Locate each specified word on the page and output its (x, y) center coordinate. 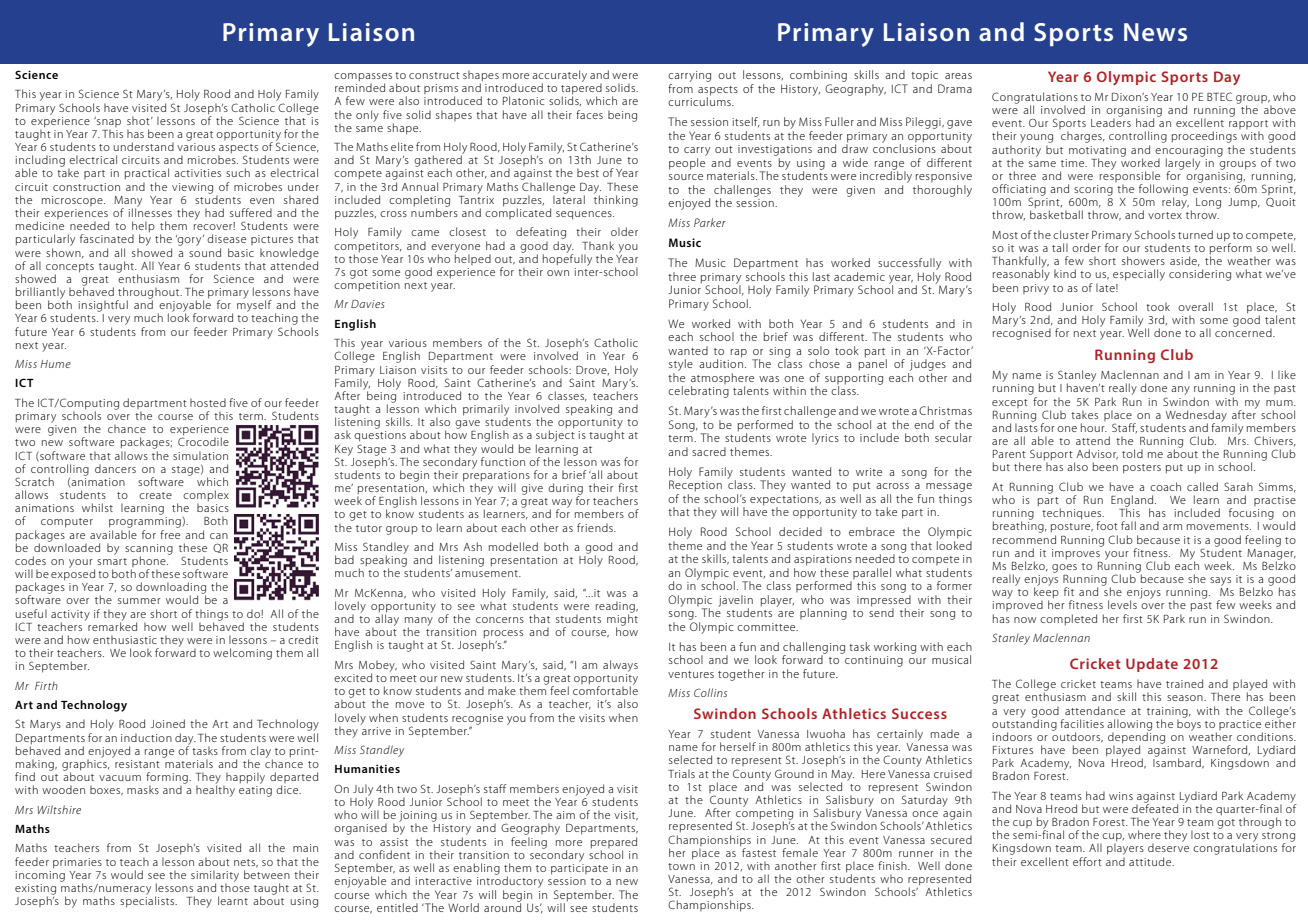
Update (1152, 665)
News (1155, 32)
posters (1142, 469)
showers (1143, 260)
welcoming (242, 654)
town (681, 866)
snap (108, 123)
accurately (559, 77)
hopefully (567, 259)
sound (205, 251)
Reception (695, 485)
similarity (215, 877)
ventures (691, 674)
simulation (200, 455)
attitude (1151, 861)
